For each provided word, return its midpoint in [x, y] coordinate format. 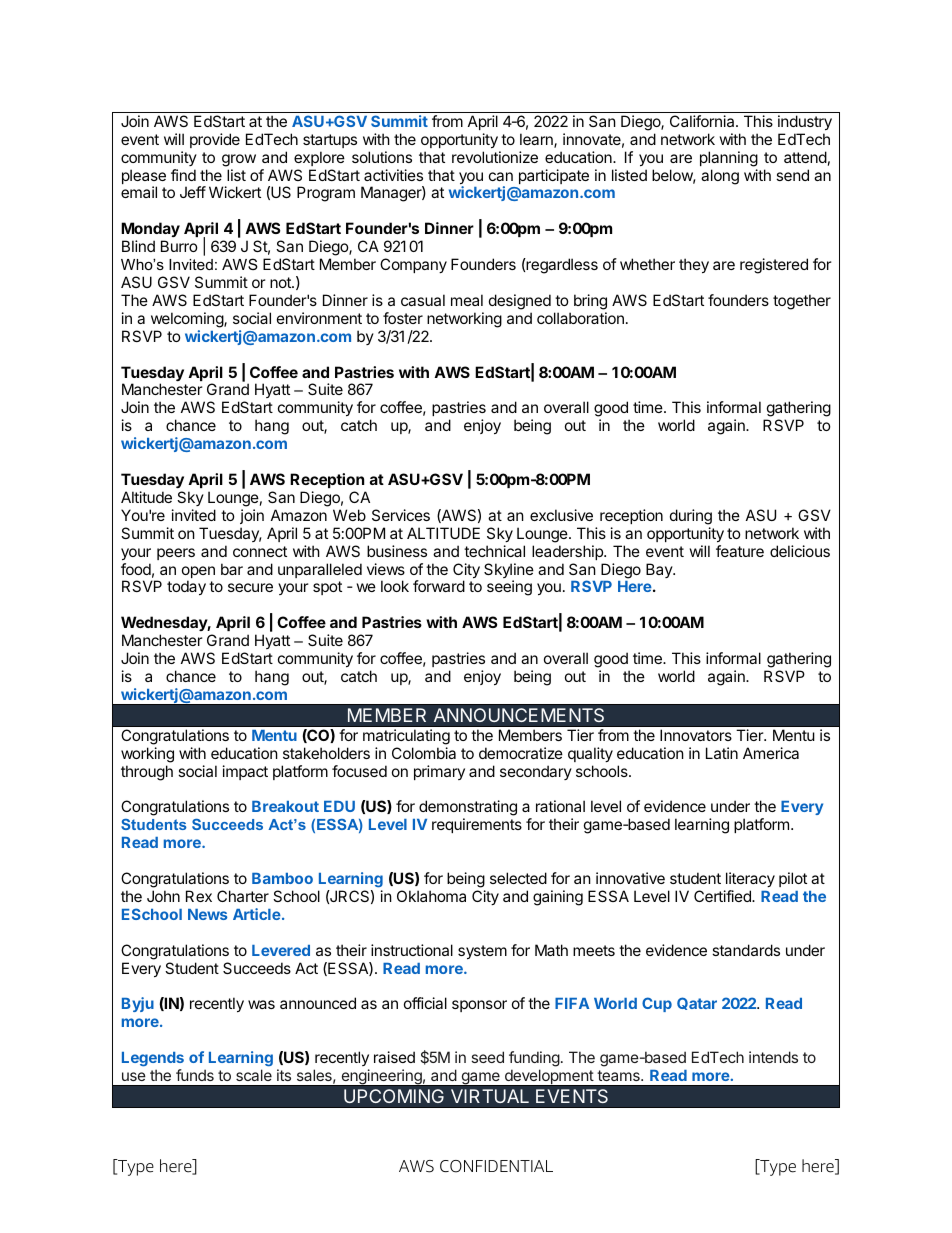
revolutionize [495, 157]
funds [195, 1075]
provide [215, 140]
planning [729, 159]
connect [260, 551]
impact [245, 772]
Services [401, 515]
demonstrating [468, 809]
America [771, 753]
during [691, 517]
